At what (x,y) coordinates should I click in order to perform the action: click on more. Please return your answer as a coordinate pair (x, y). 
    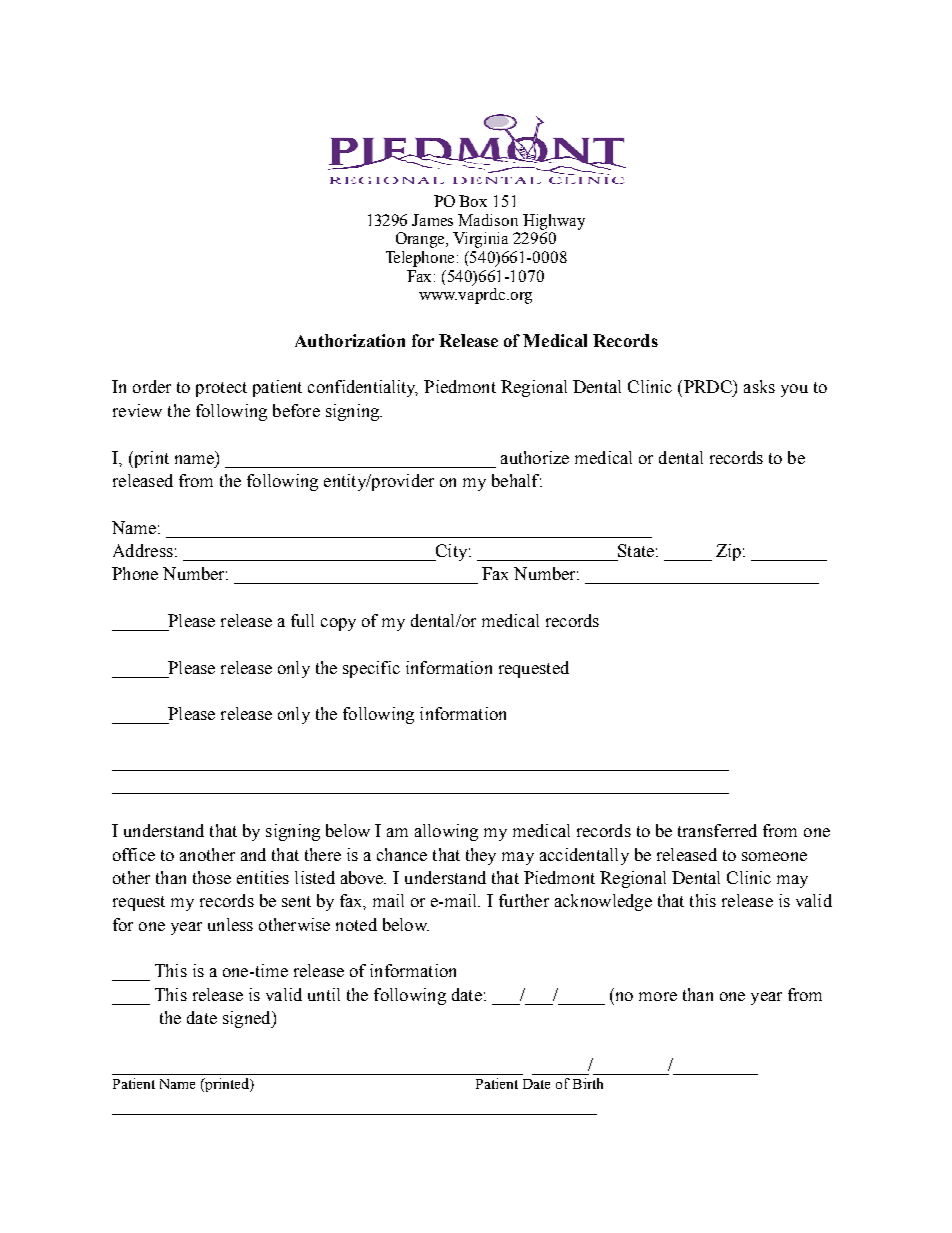
    Looking at the image, I should click on (658, 996).
